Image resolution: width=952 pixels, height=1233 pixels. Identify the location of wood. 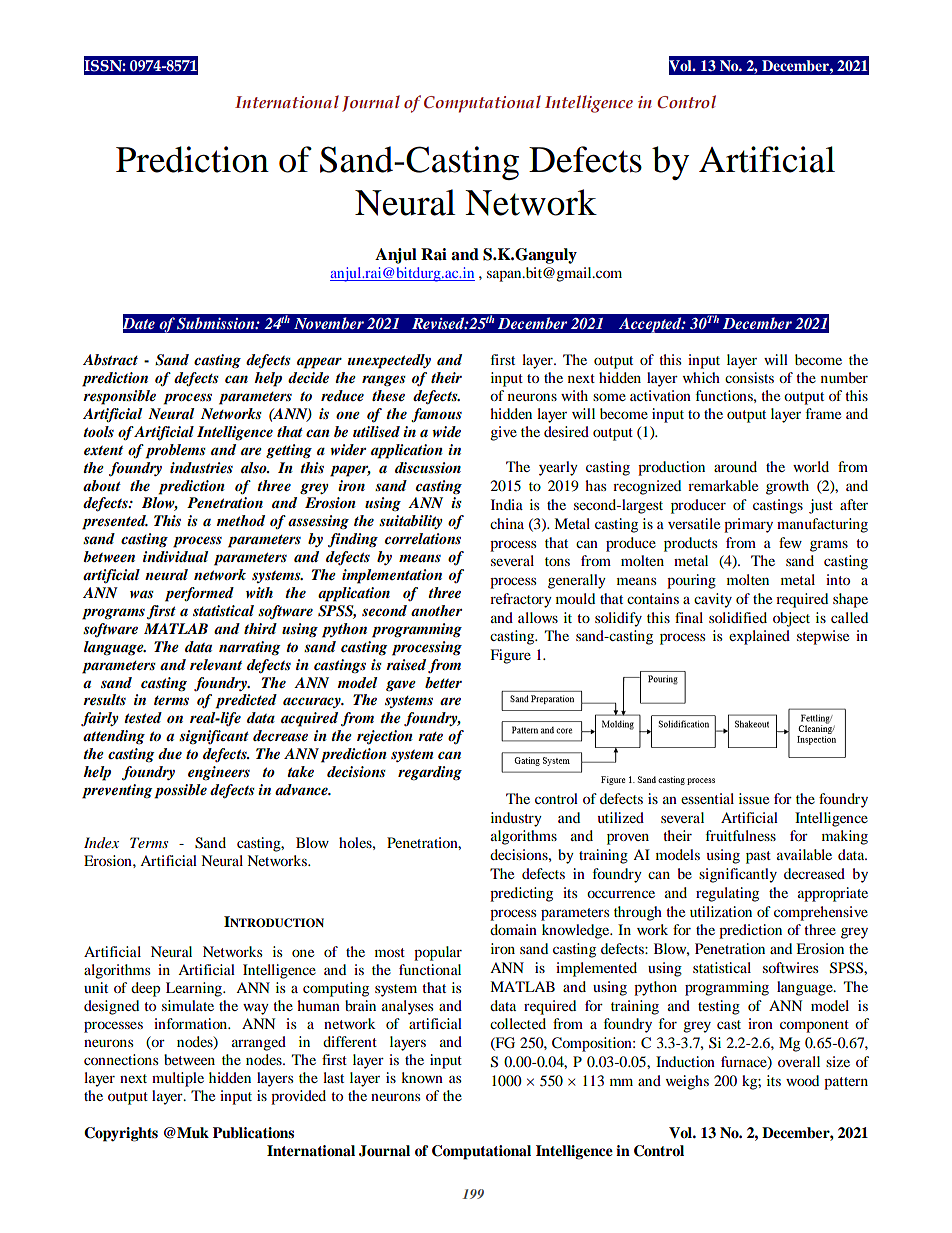
(802, 1080).
